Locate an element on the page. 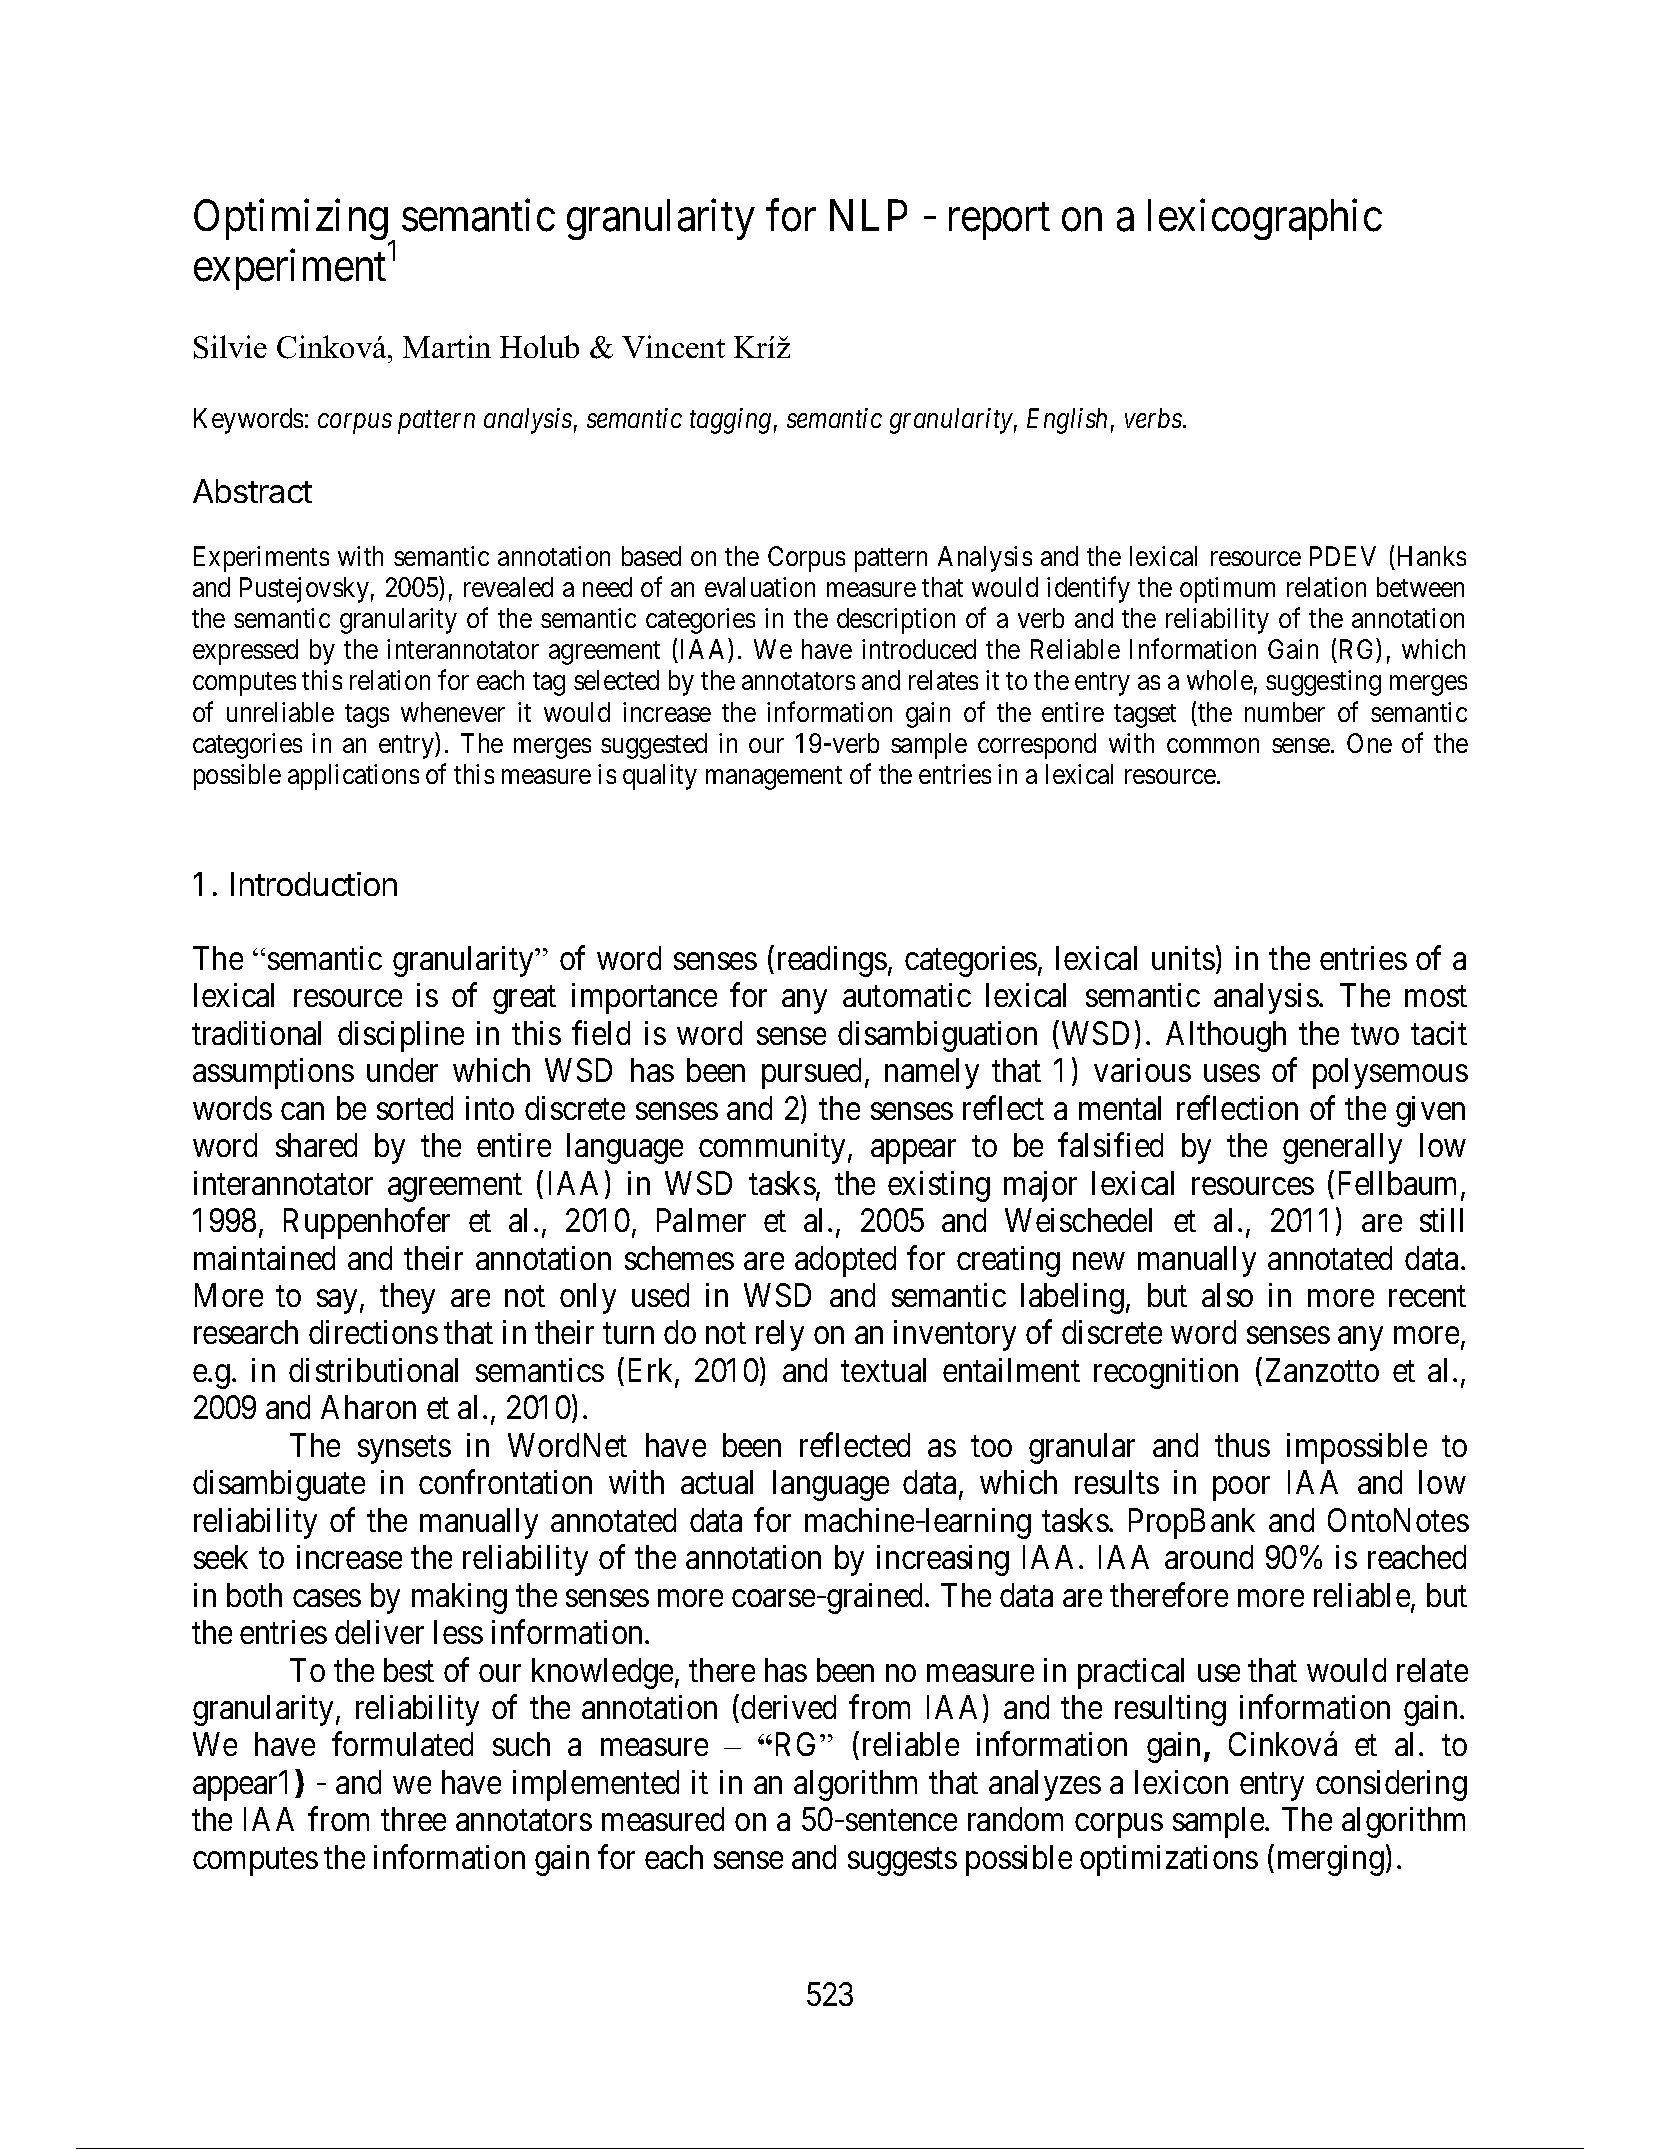  discipline is located at coordinates (401, 1036).
